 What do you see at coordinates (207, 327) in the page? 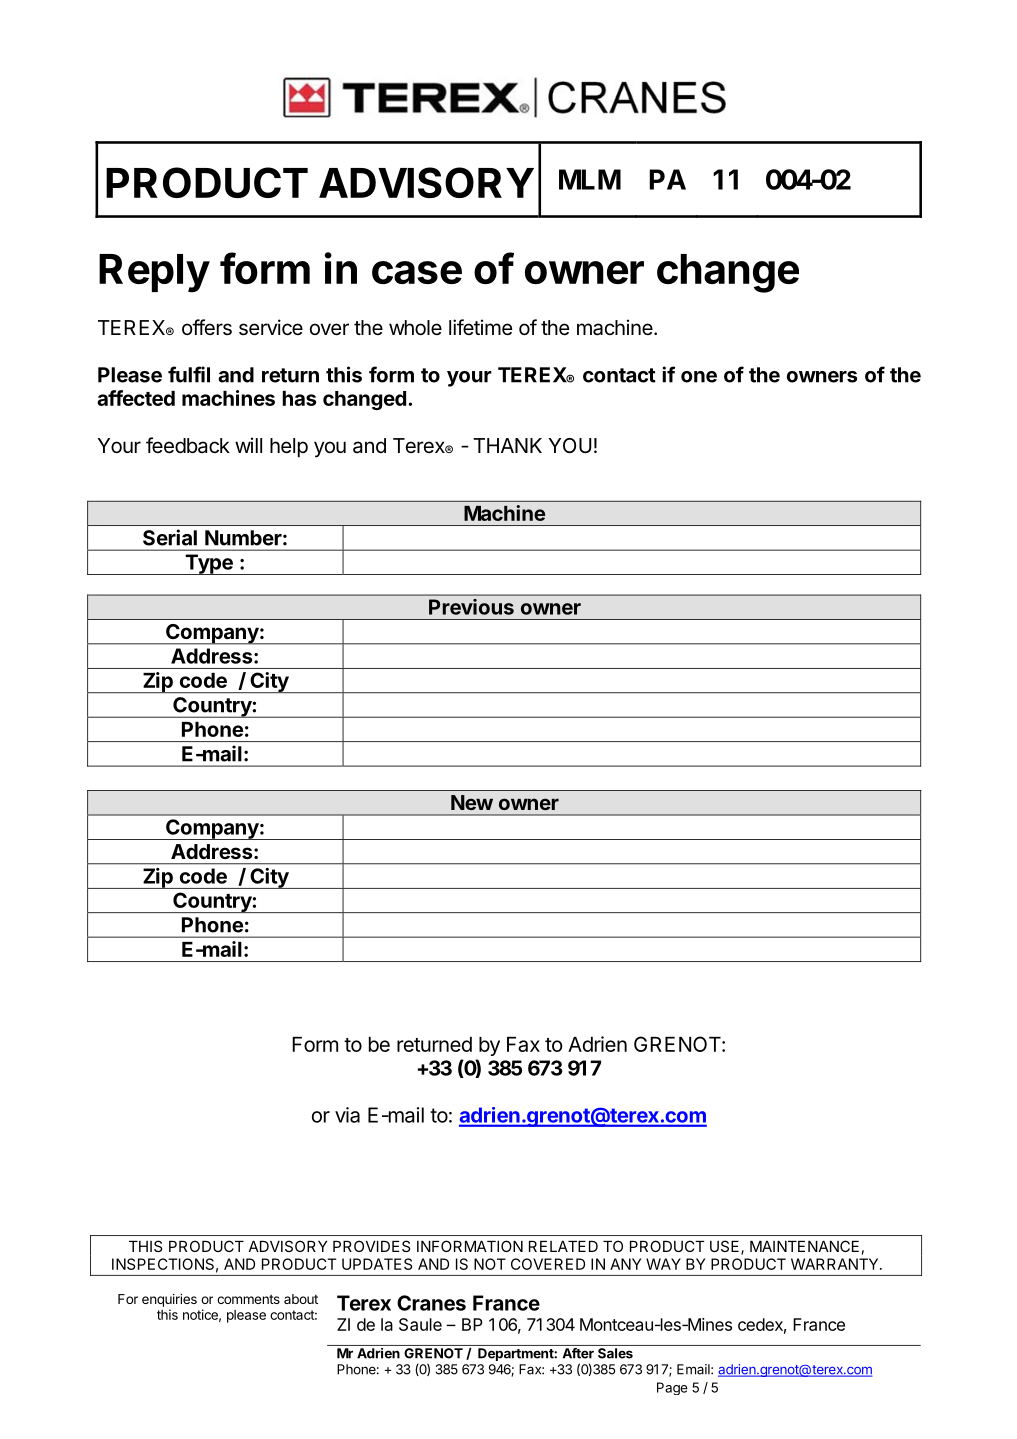
I see `offers` at bounding box center [207, 327].
